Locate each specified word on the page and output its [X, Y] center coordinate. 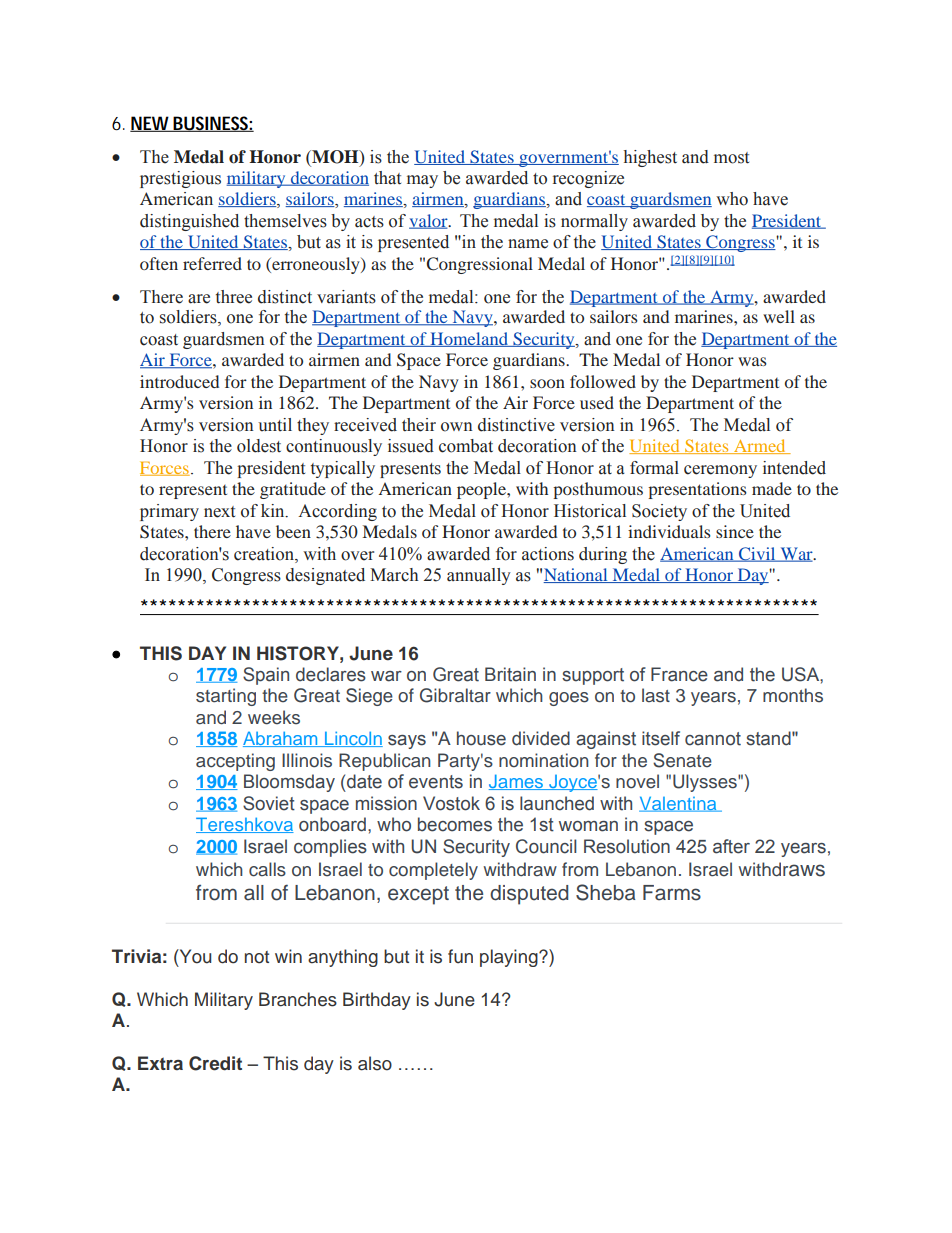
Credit [215, 1063]
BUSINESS [212, 124]
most [731, 158]
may [422, 181]
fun [460, 956]
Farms [672, 893]
